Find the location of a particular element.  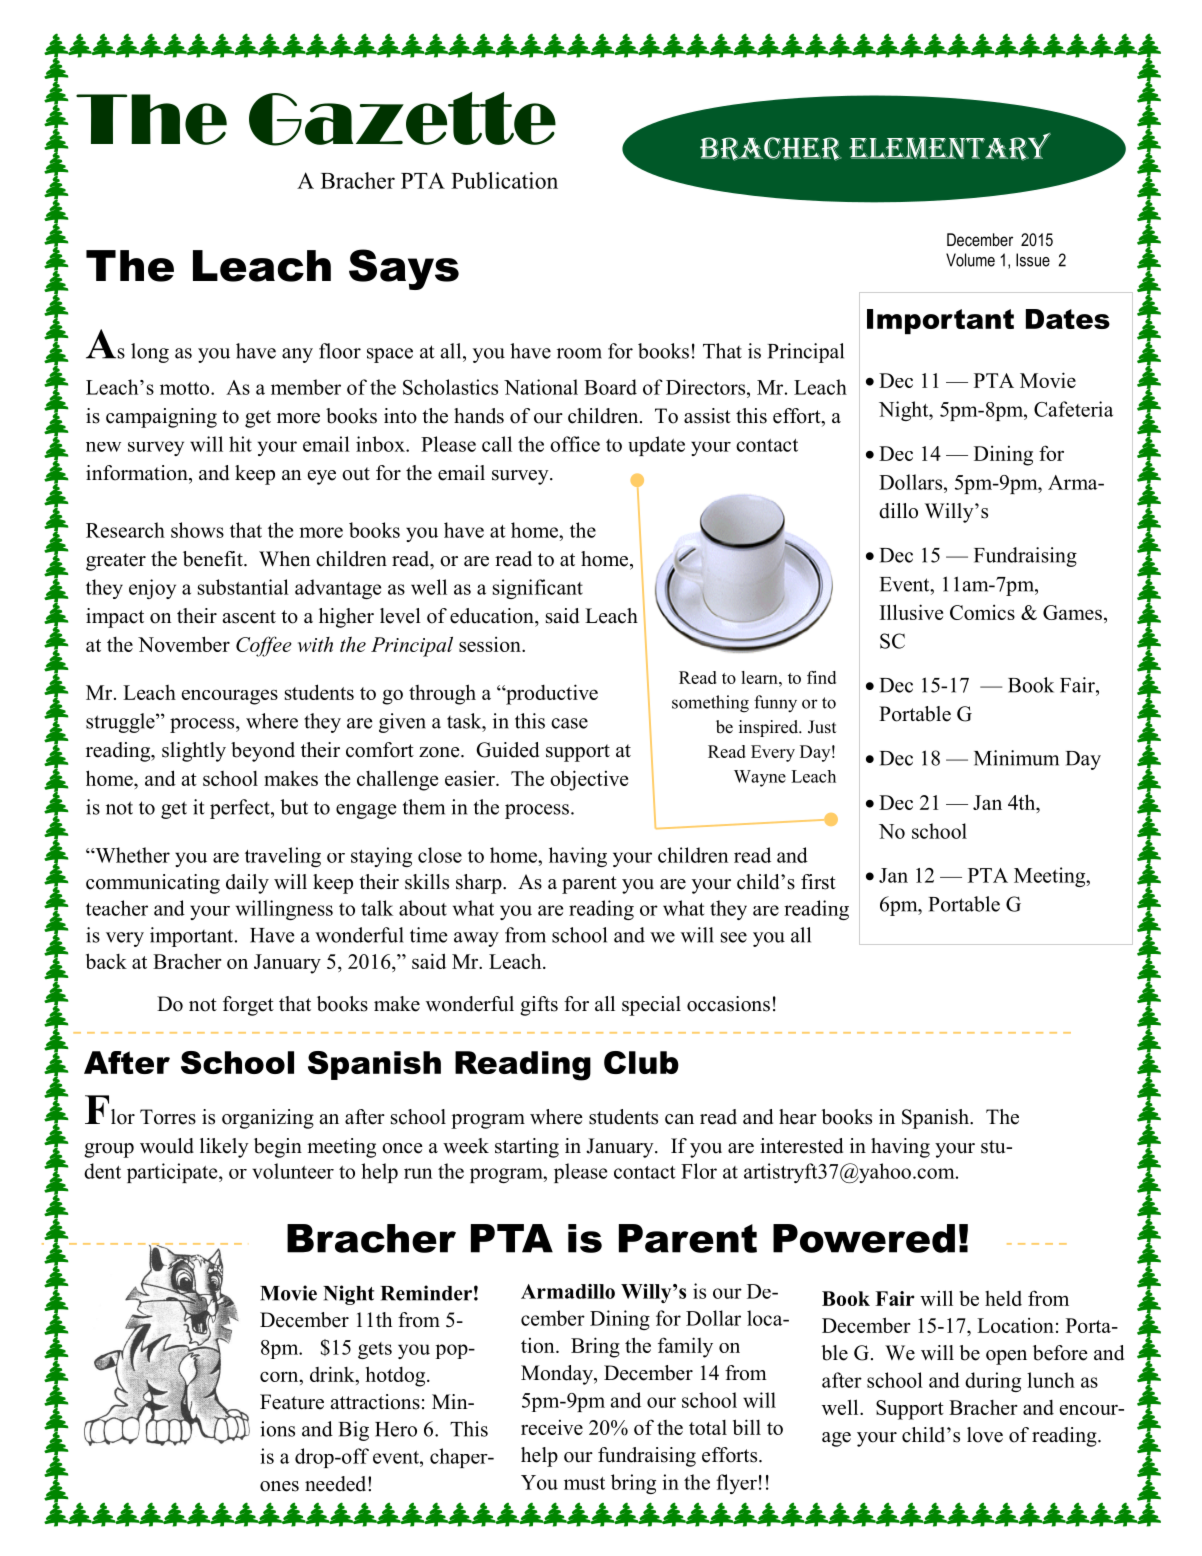

receive is located at coordinates (552, 1427).
